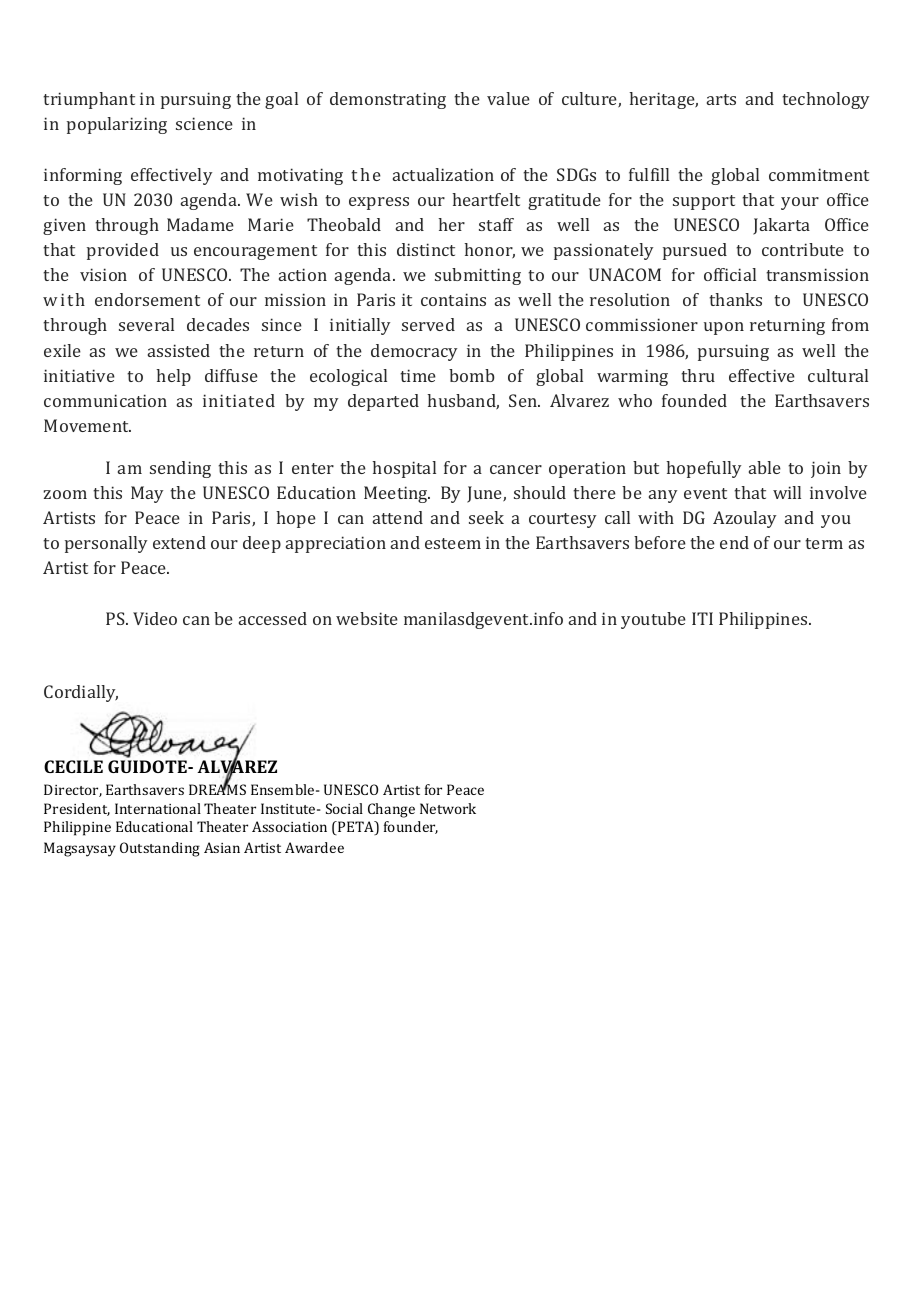 Image resolution: width=924 pixels, height=1308 pixels. I want to click on bomb, so click(472, 375).
